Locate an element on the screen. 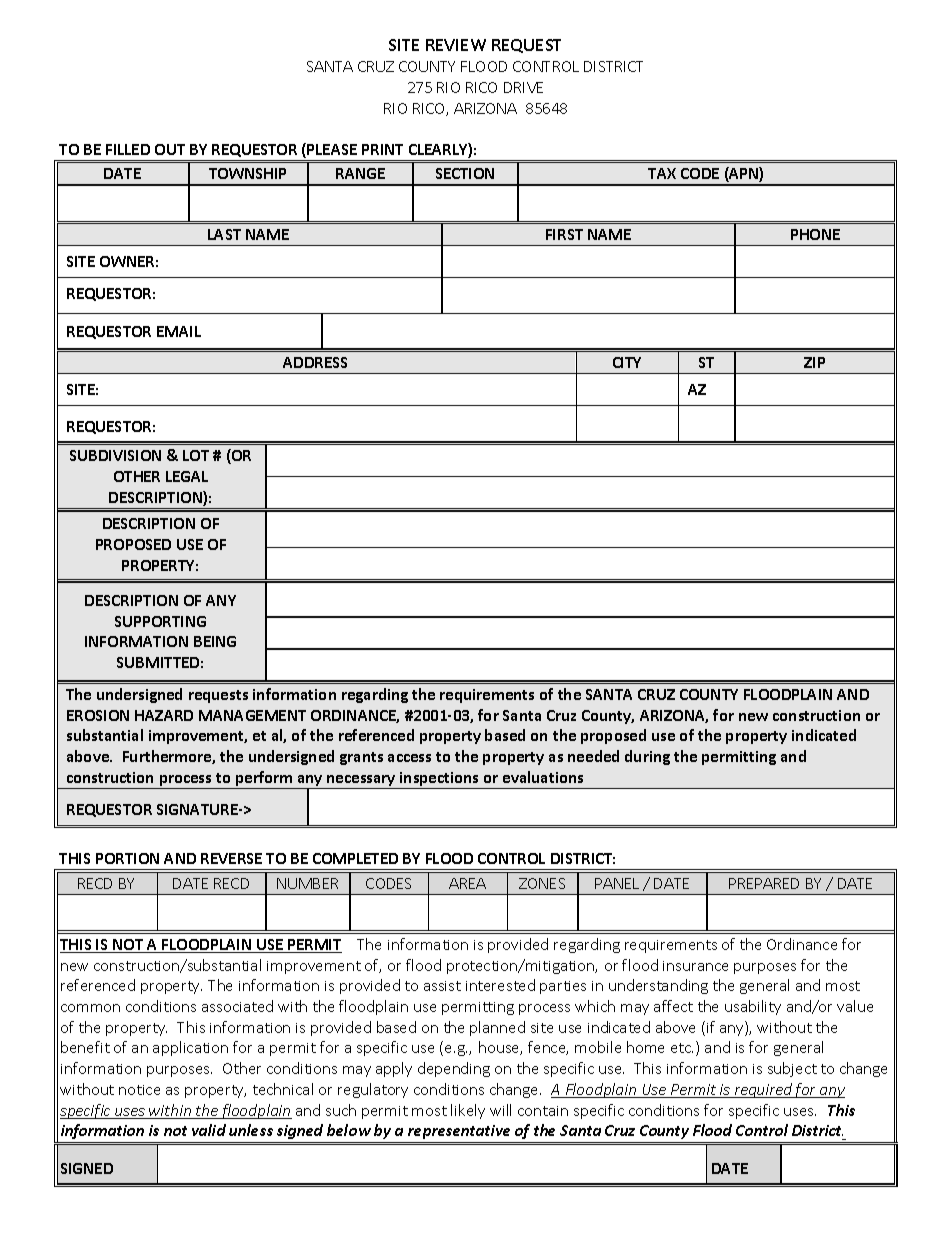 This screenshot has height=1233, width=952. ZIP is located at coordinates (814, 362).
